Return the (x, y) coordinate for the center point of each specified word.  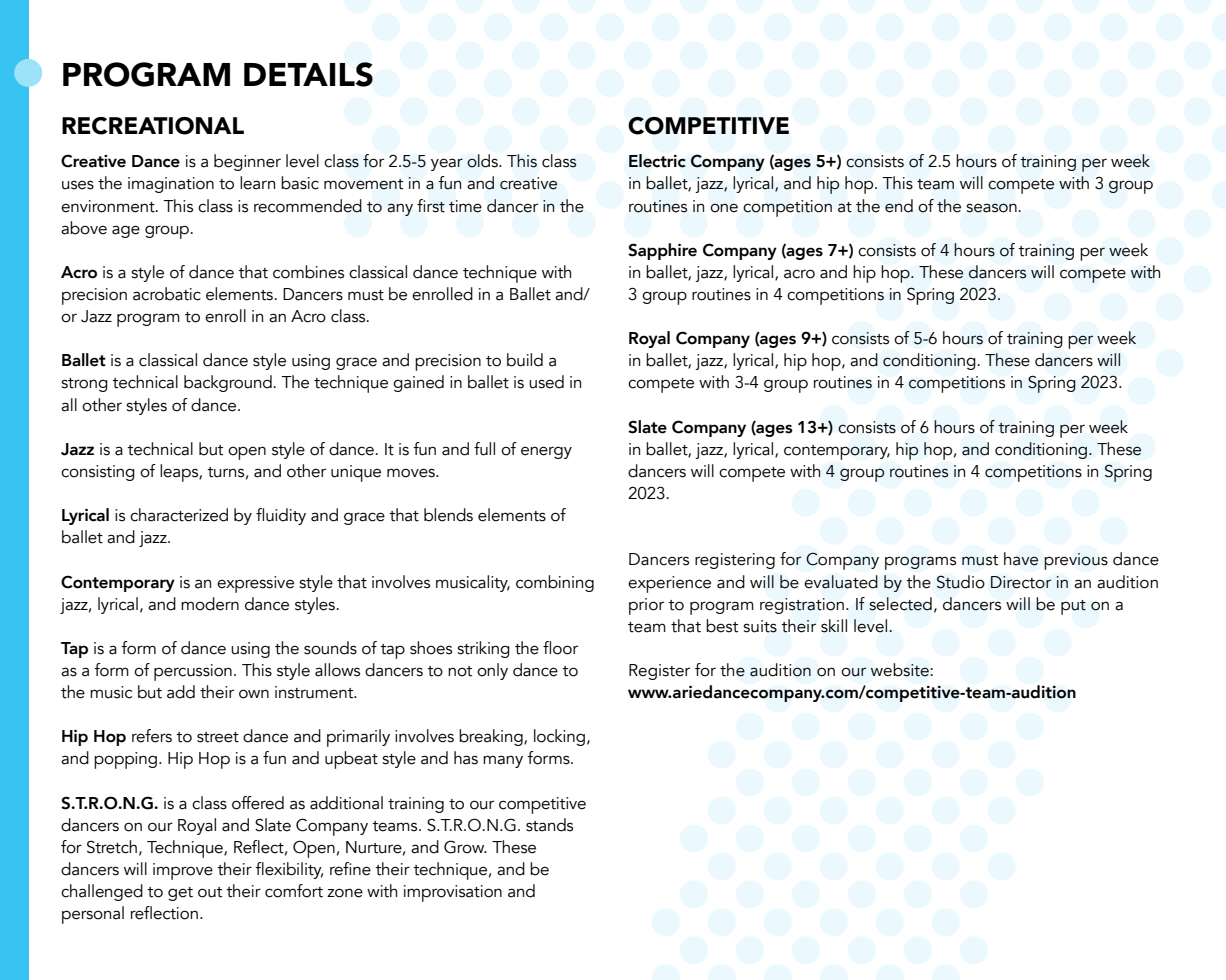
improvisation (453, 893)
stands (549, 825)
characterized (179, 515)
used (546, 382)
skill (834, 626)
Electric (657, 161)
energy (546, 452)
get (180, 894)
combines (308, 272)
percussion (193, 672)
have (1021, 559)
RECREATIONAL (153, 126)
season (991, 208)
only (492, 671)
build (525, 360)
